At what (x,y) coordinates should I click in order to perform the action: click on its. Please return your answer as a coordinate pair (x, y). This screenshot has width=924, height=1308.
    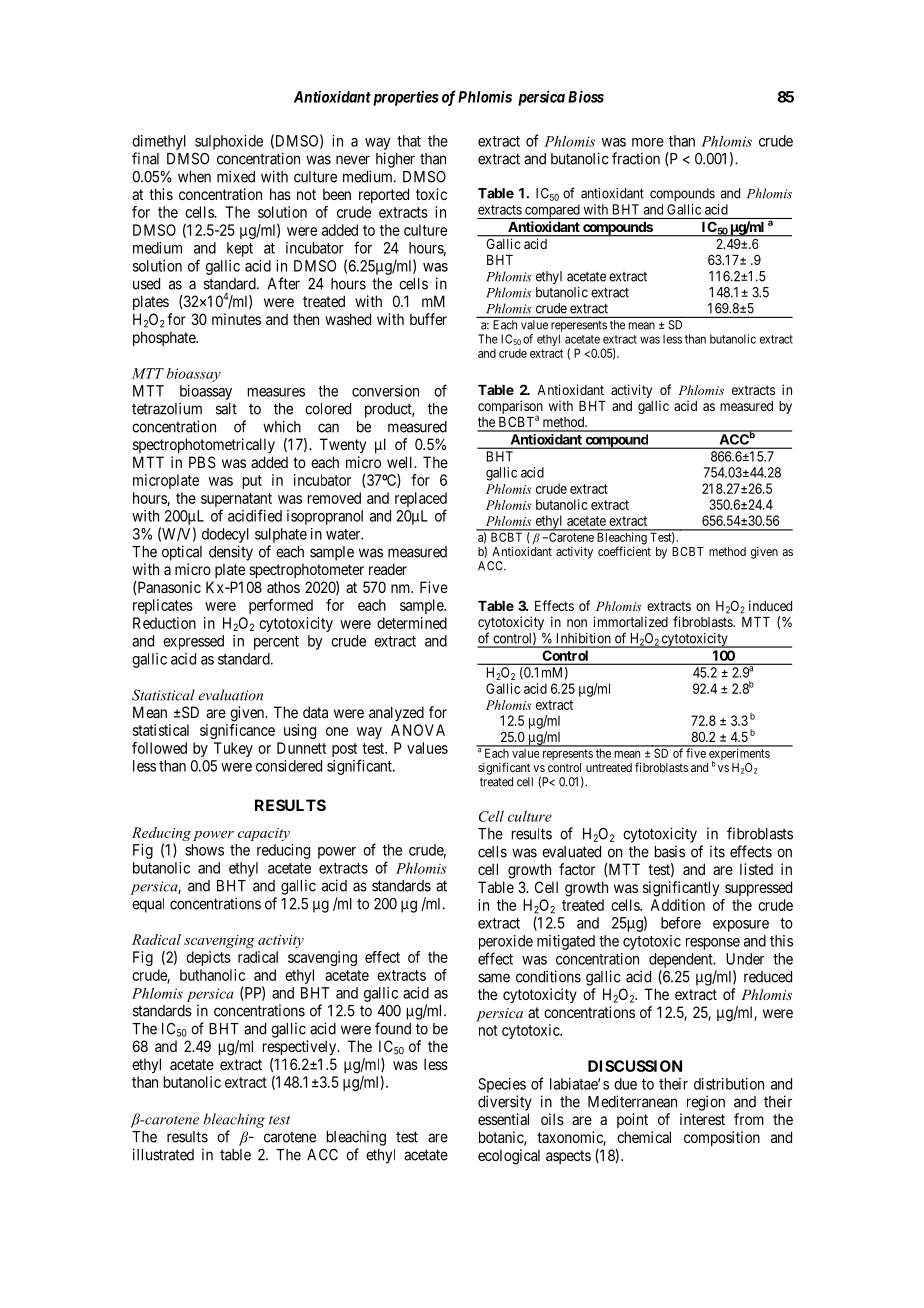
    Looking at the image, I should click on (717, 851).
